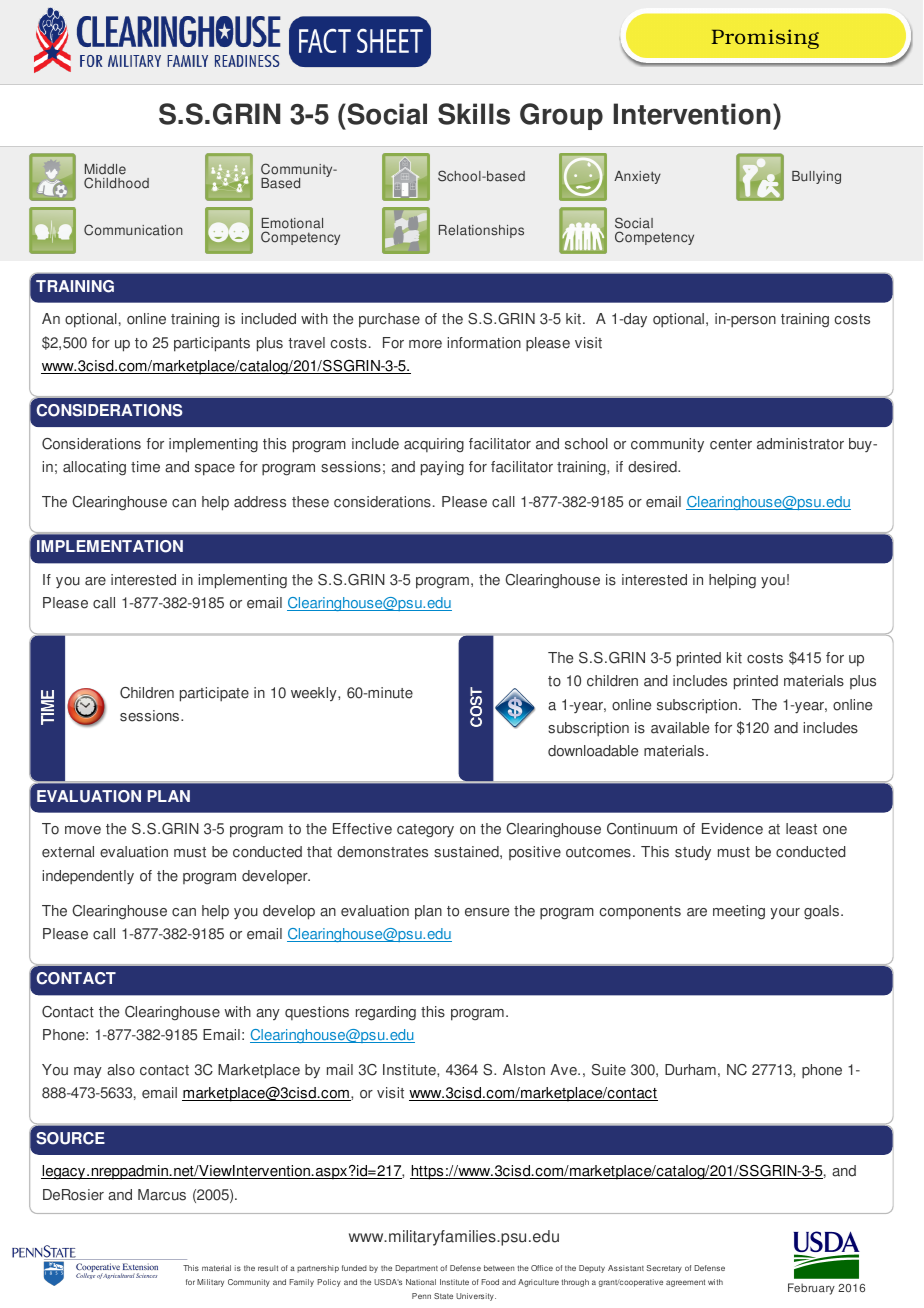  What do you see at coordinates (474, 114) in the image?
I see `Skills` at bounding box center [474, 114].
